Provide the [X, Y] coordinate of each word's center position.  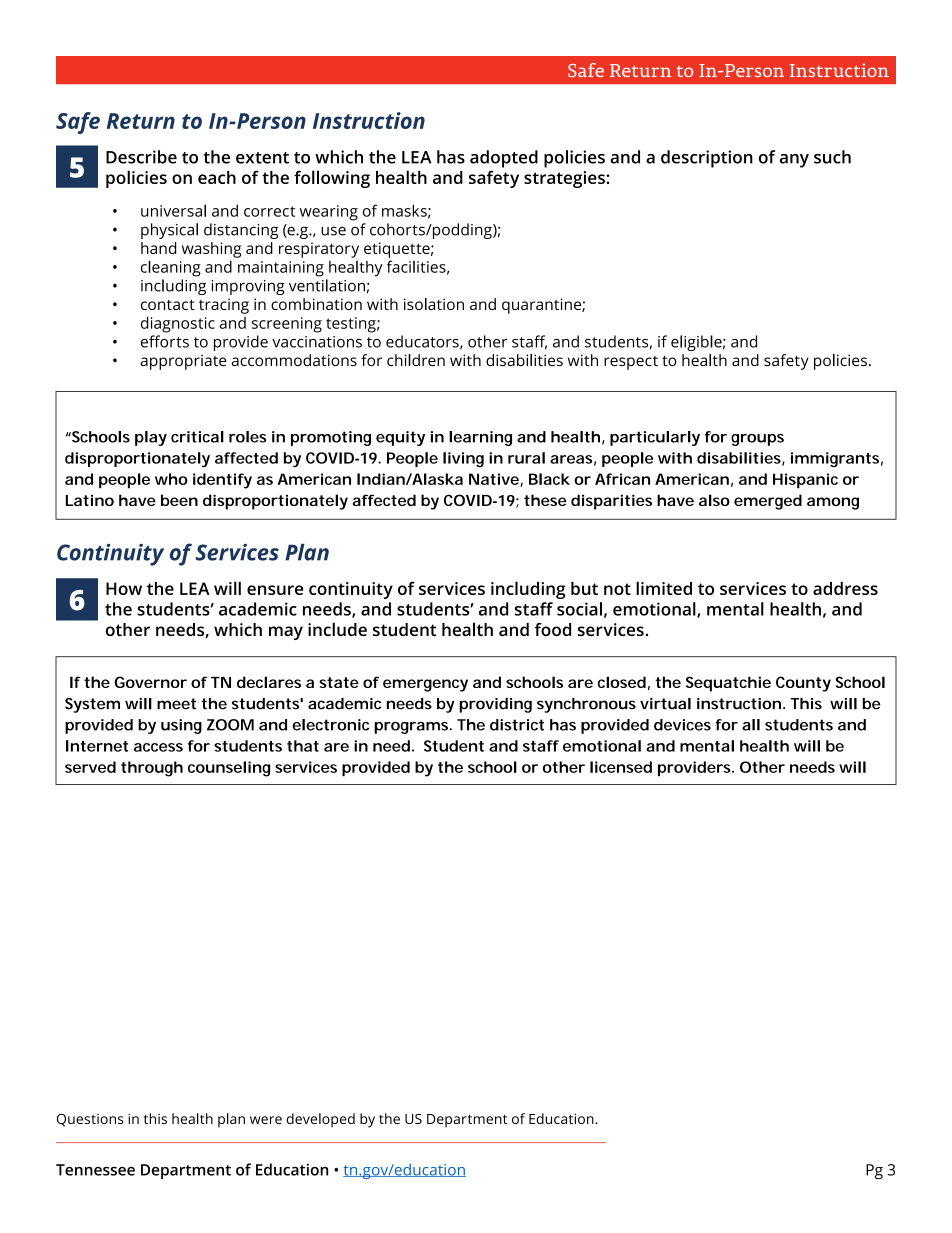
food [553, 629]
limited [664, 588]
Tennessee [95, 1170]
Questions [90, 1120]
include [337, 629]
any [794, 161]
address [845, 588]
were [266, 1120]
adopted [504, 159]
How [124, 588]
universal [173, 210]
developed [321, 1120]
